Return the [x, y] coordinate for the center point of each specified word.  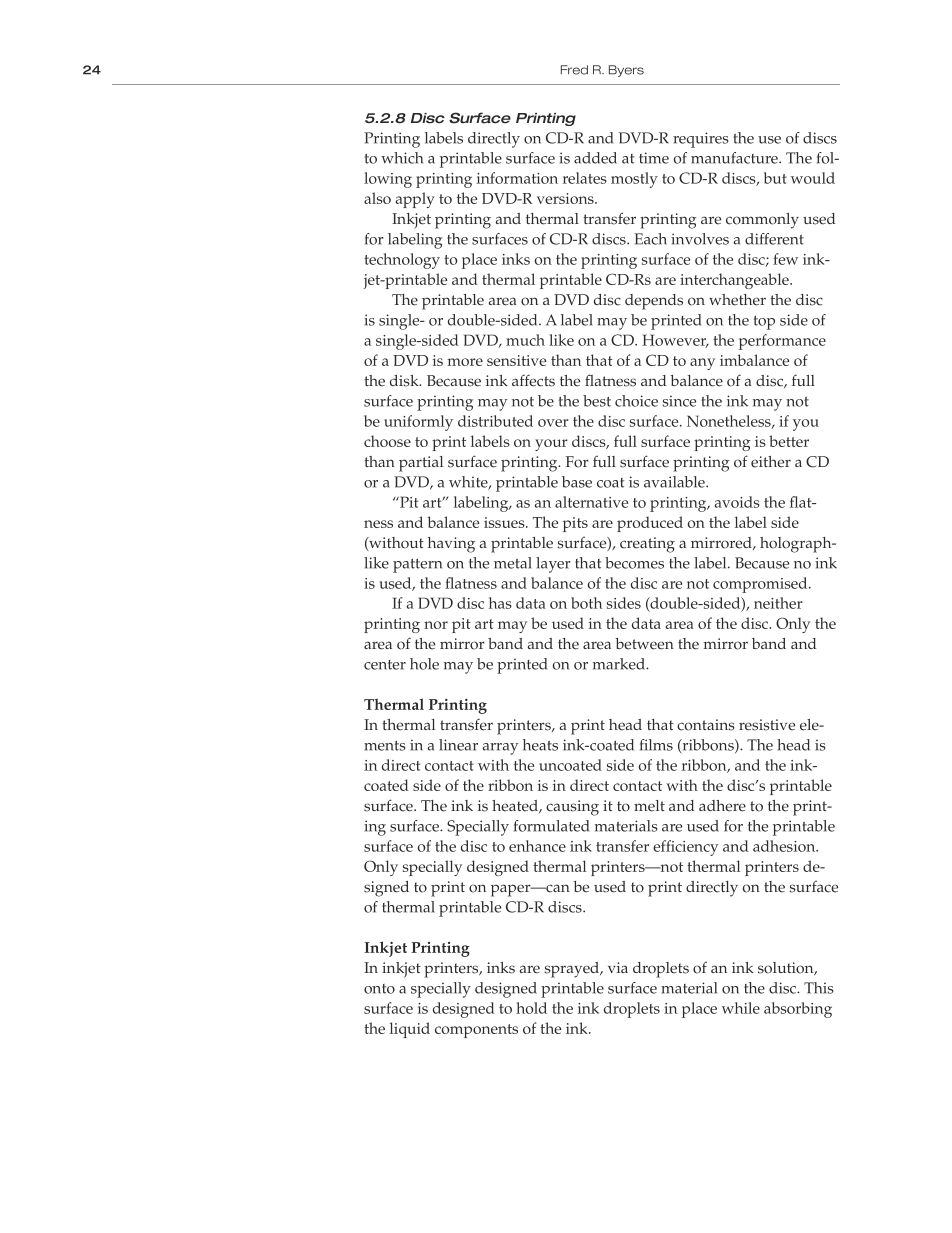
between [644, 644]
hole [424, 664]
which [402, 158]
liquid [410, 1030]
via [618, 967]
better [789, 441]
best [597, 401]
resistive [767, 725]
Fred [574, 70]
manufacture [735, 158]
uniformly [418, 423]
